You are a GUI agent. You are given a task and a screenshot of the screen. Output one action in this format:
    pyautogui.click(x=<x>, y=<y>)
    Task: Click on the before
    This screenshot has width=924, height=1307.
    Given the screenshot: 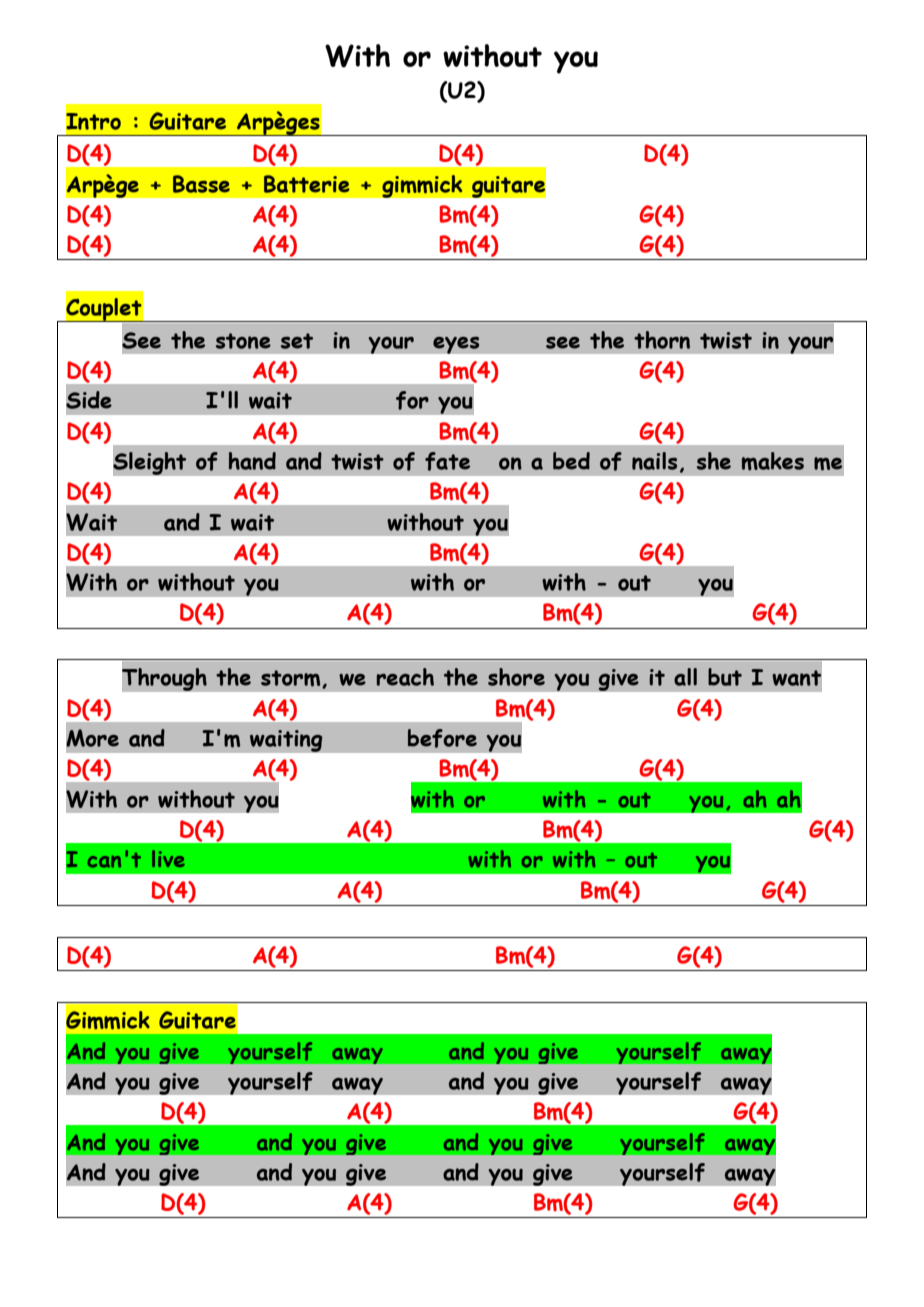 What is the action you would take?
    pyautogui.click(x=442, y=738)
